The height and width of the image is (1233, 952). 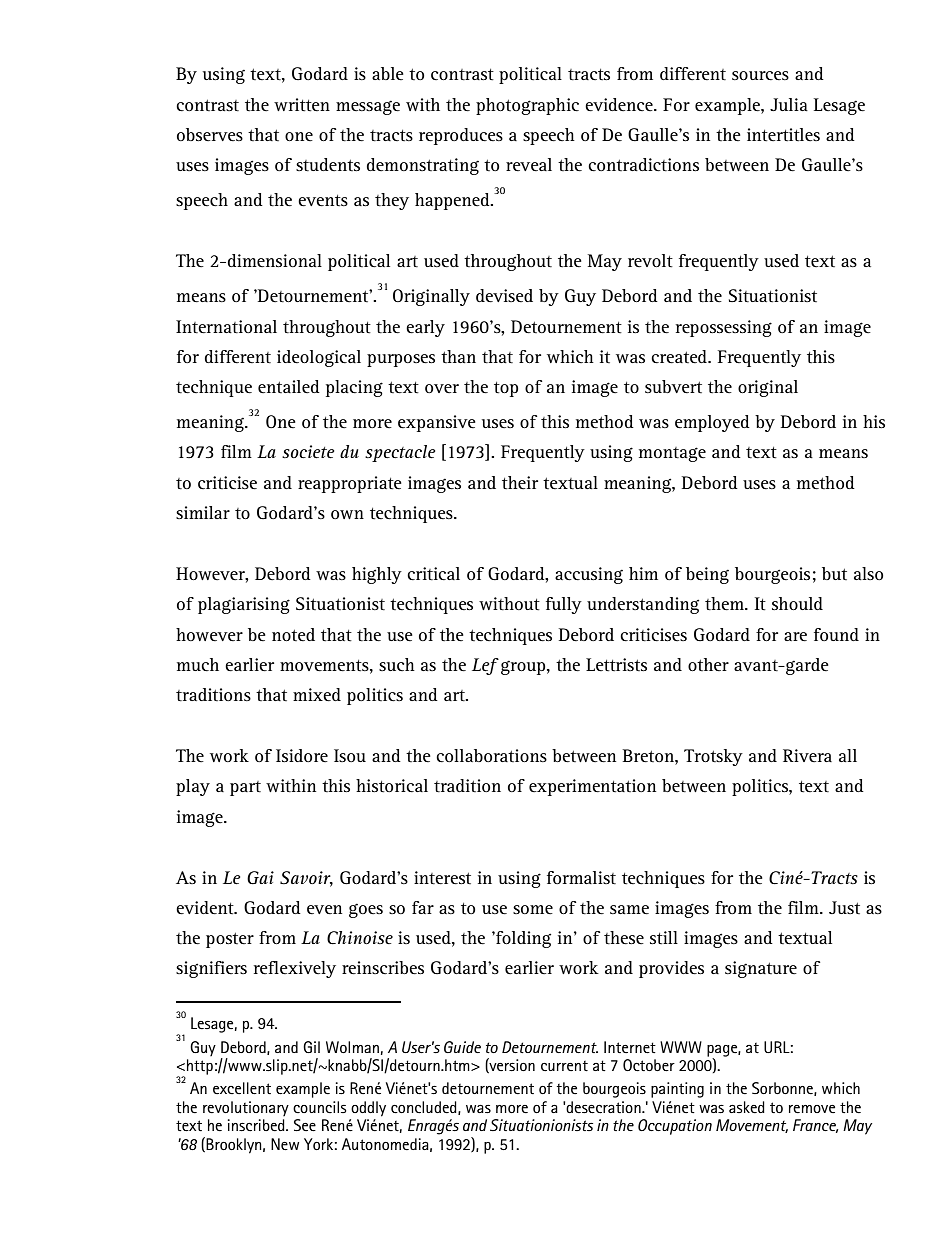 I want to click on photographic, so click(x=527, y=106).
